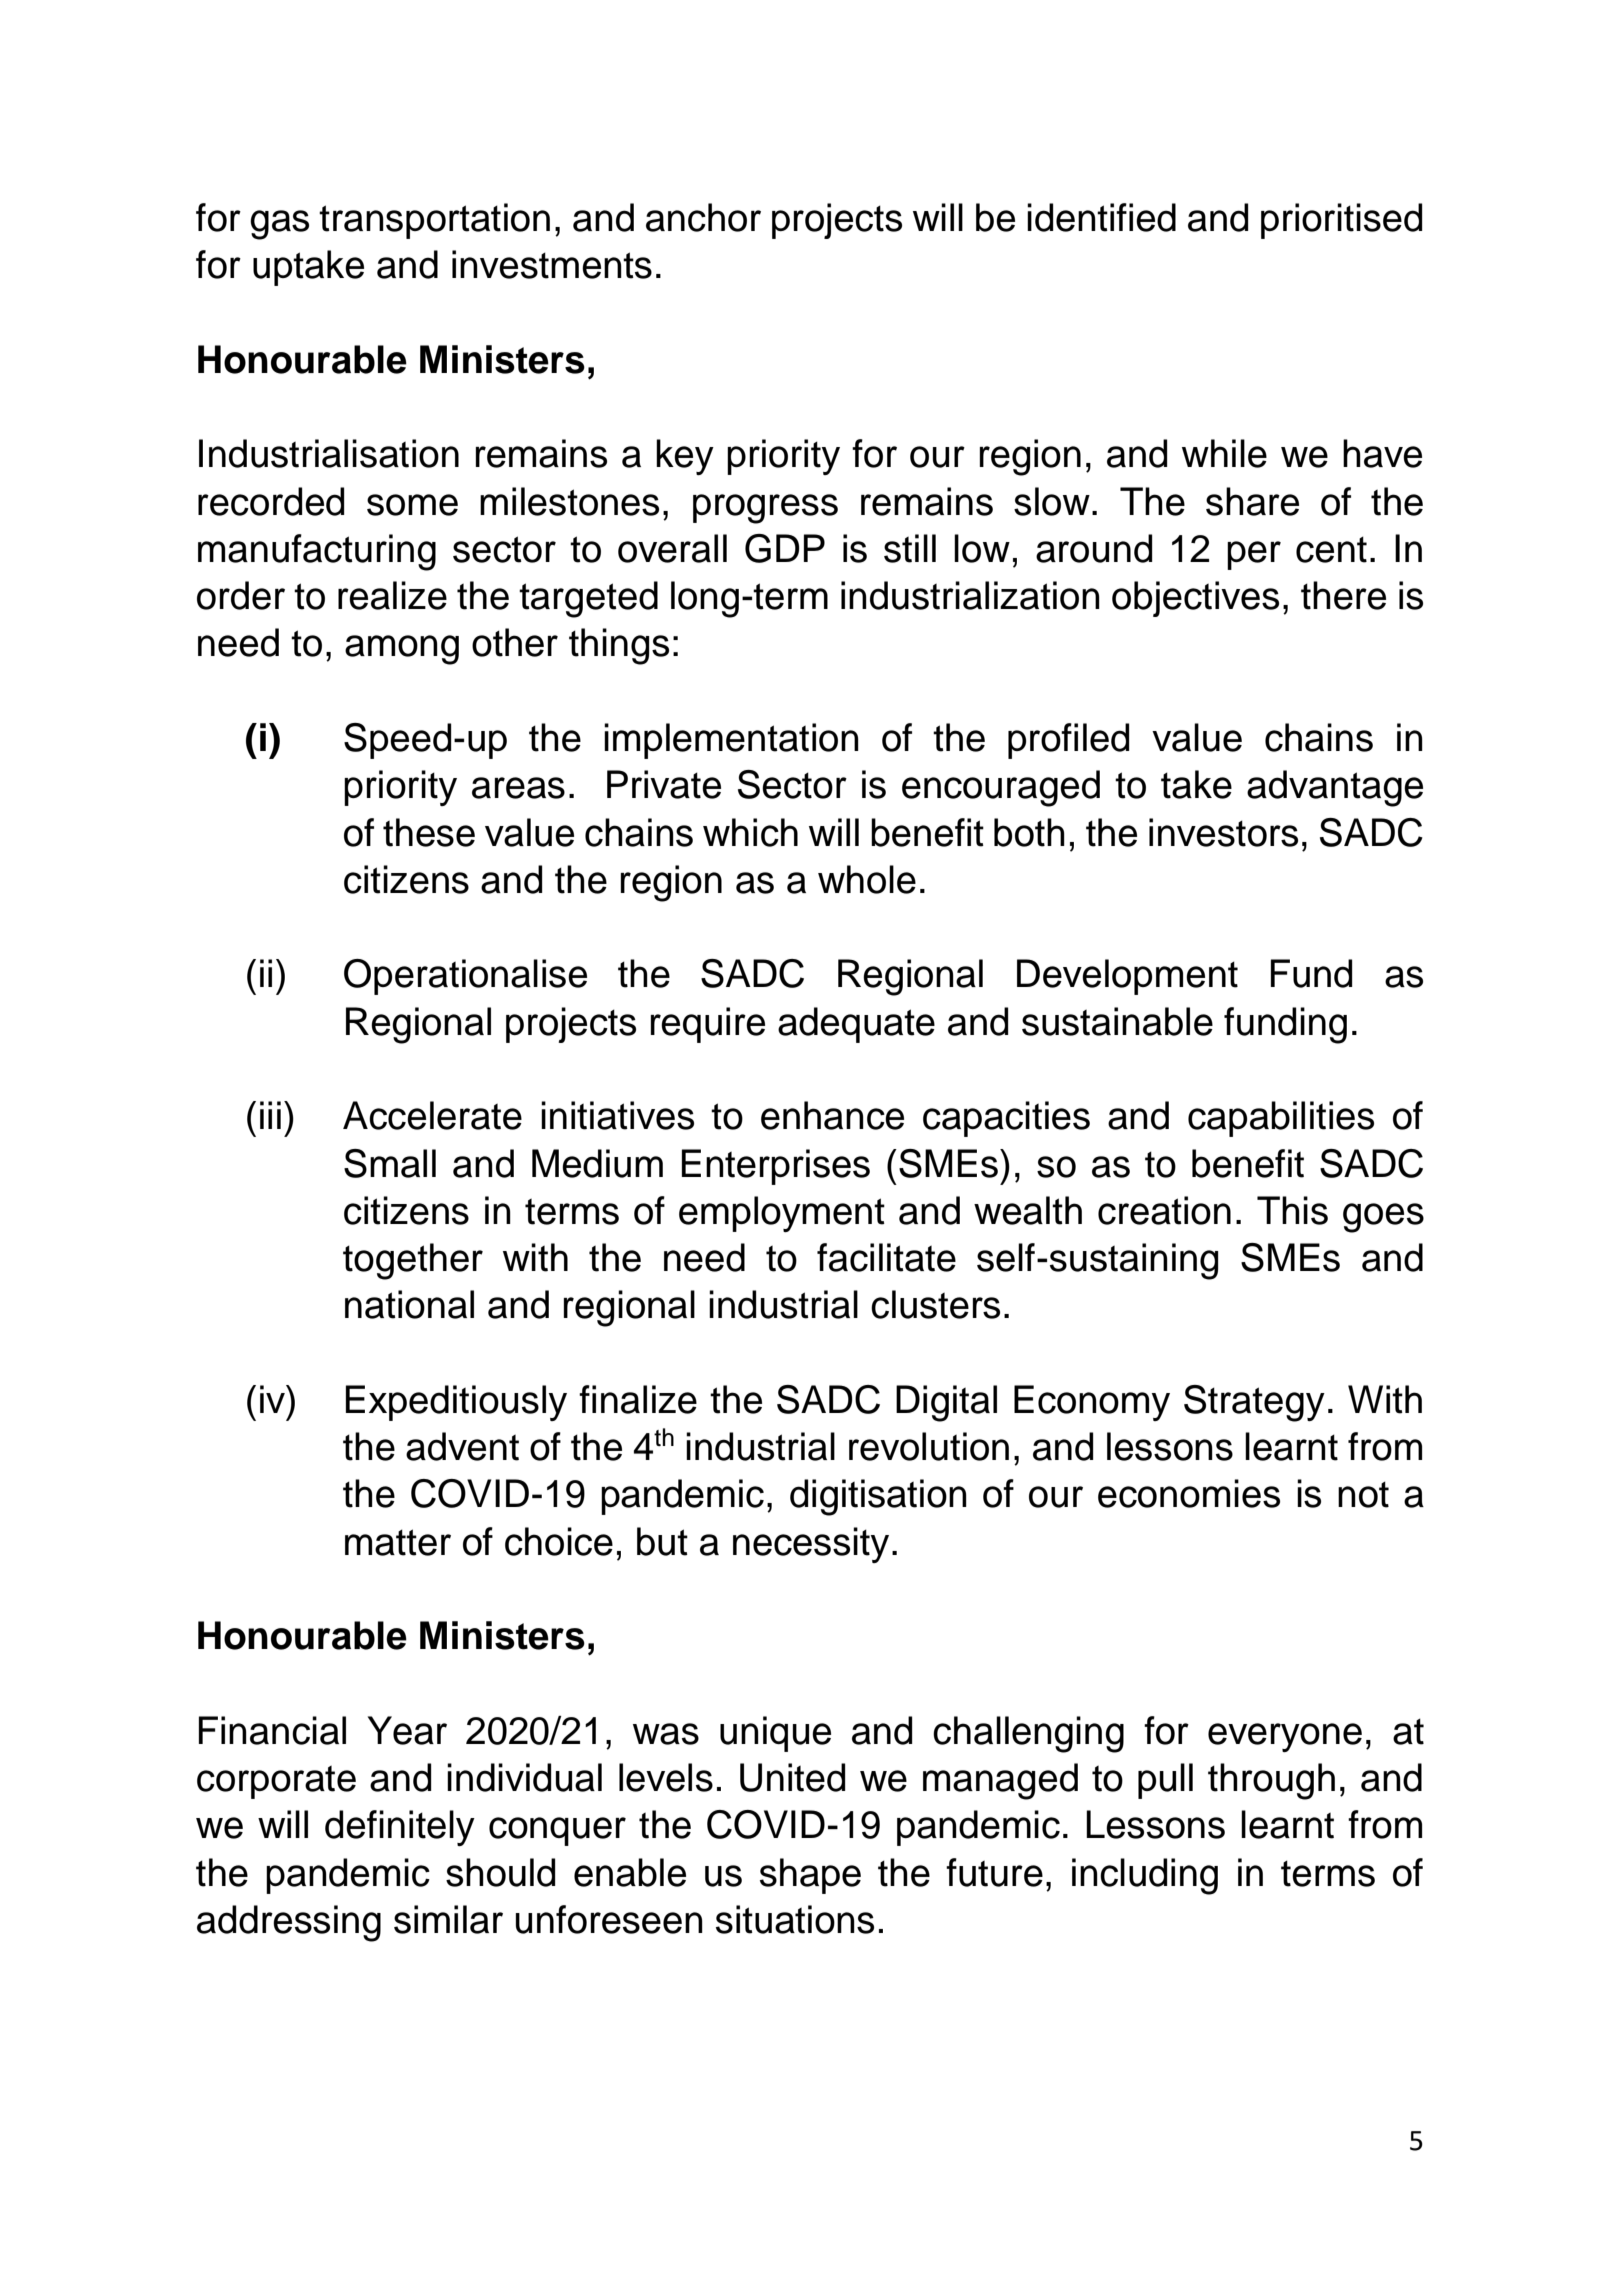  Describe the element at coordinates (750, 832) in the image. I see `which` at that location.
